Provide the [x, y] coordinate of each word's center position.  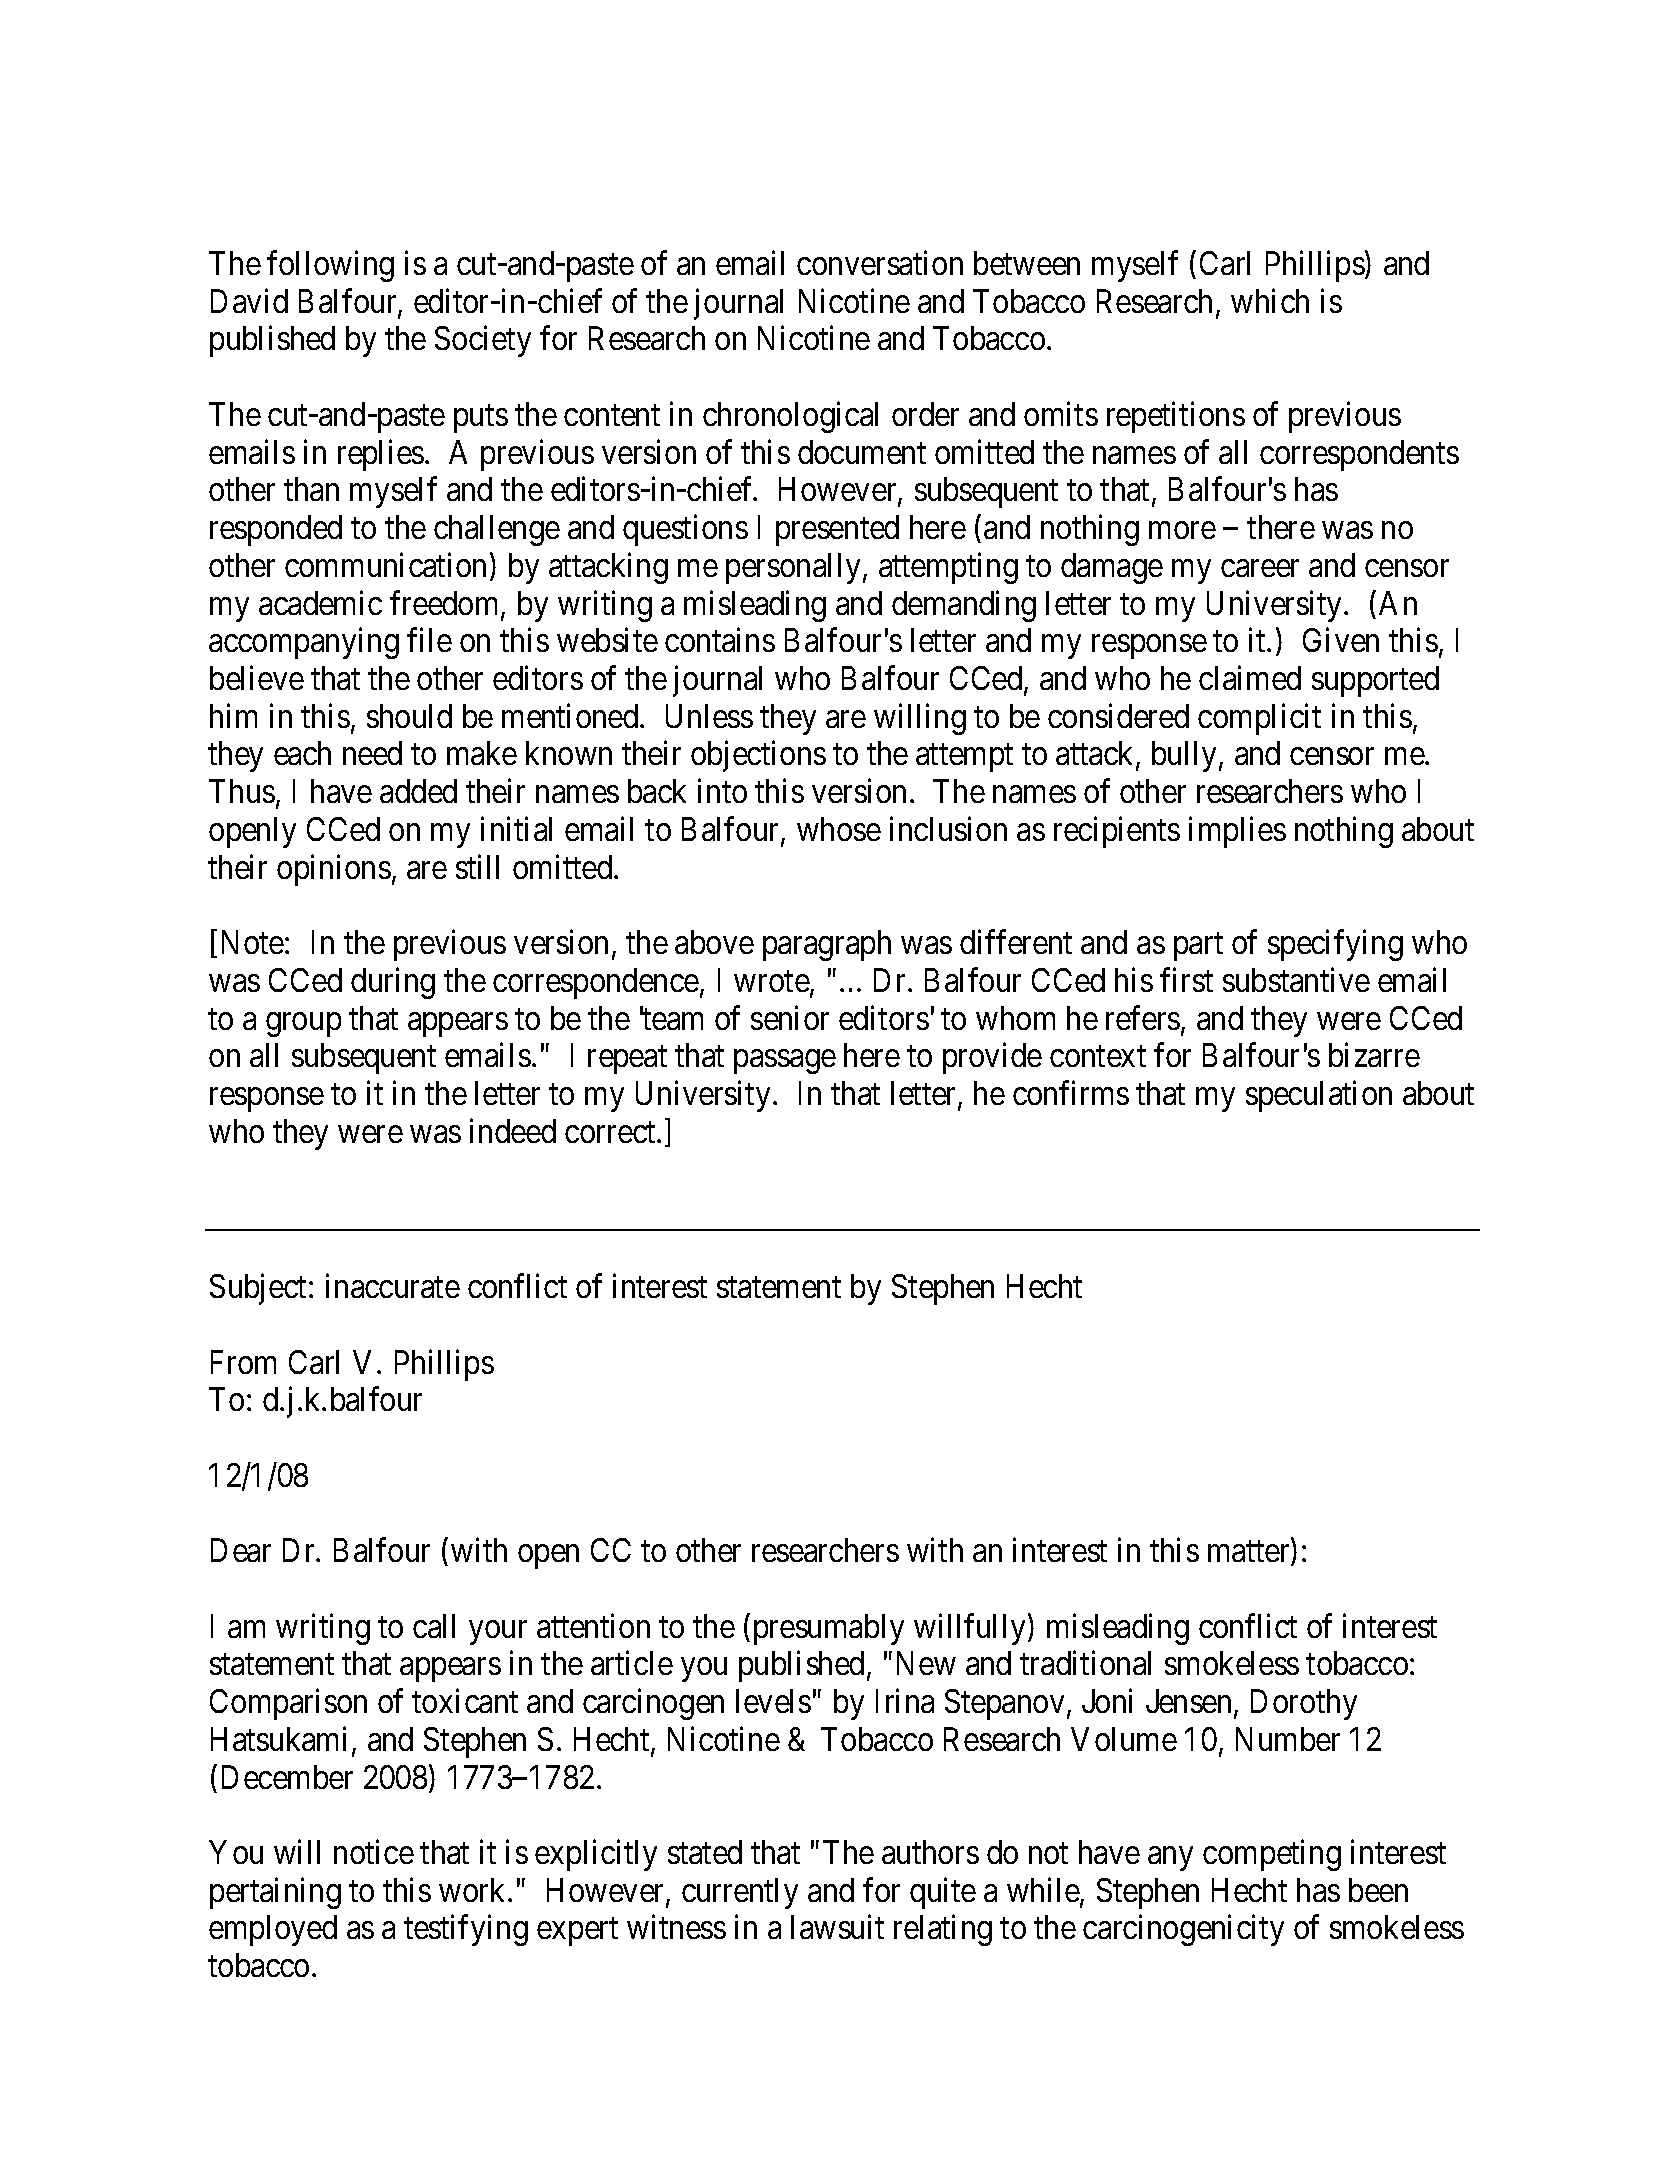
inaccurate [393, 1286]
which [1270, 300]
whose [839, 829]
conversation [880, 263]
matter [1250, 1553]
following [330, 266]
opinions [334, 870]
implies [1237, 832]
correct [611, 1132]
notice [374, 1852]
